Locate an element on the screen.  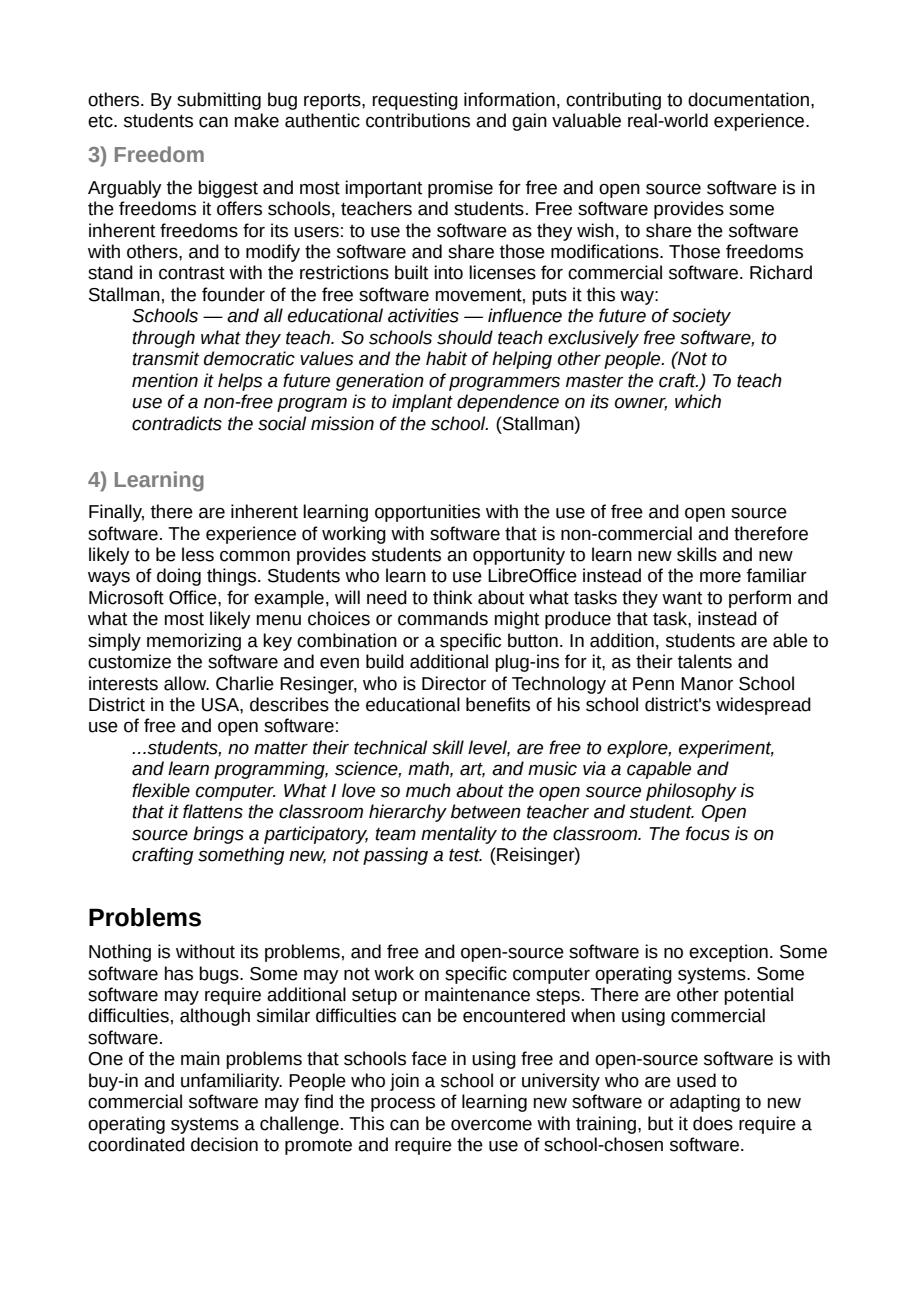
submitting is located at coordinates (219, 101).
